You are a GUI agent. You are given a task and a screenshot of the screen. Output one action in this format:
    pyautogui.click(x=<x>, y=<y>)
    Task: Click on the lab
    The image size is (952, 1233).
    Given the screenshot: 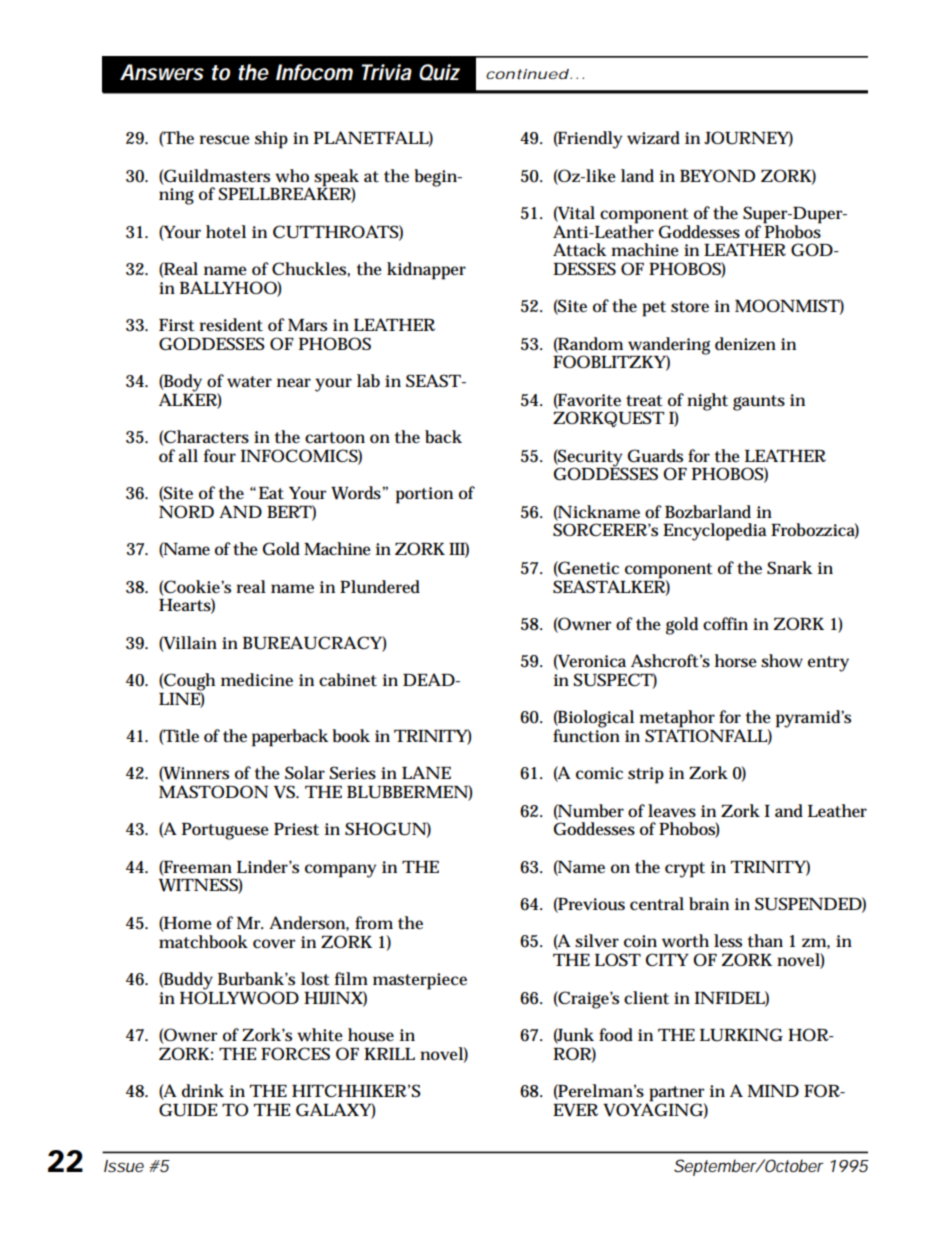 What is the action you would take?
    pyautogui.click(x=368, y=380)
